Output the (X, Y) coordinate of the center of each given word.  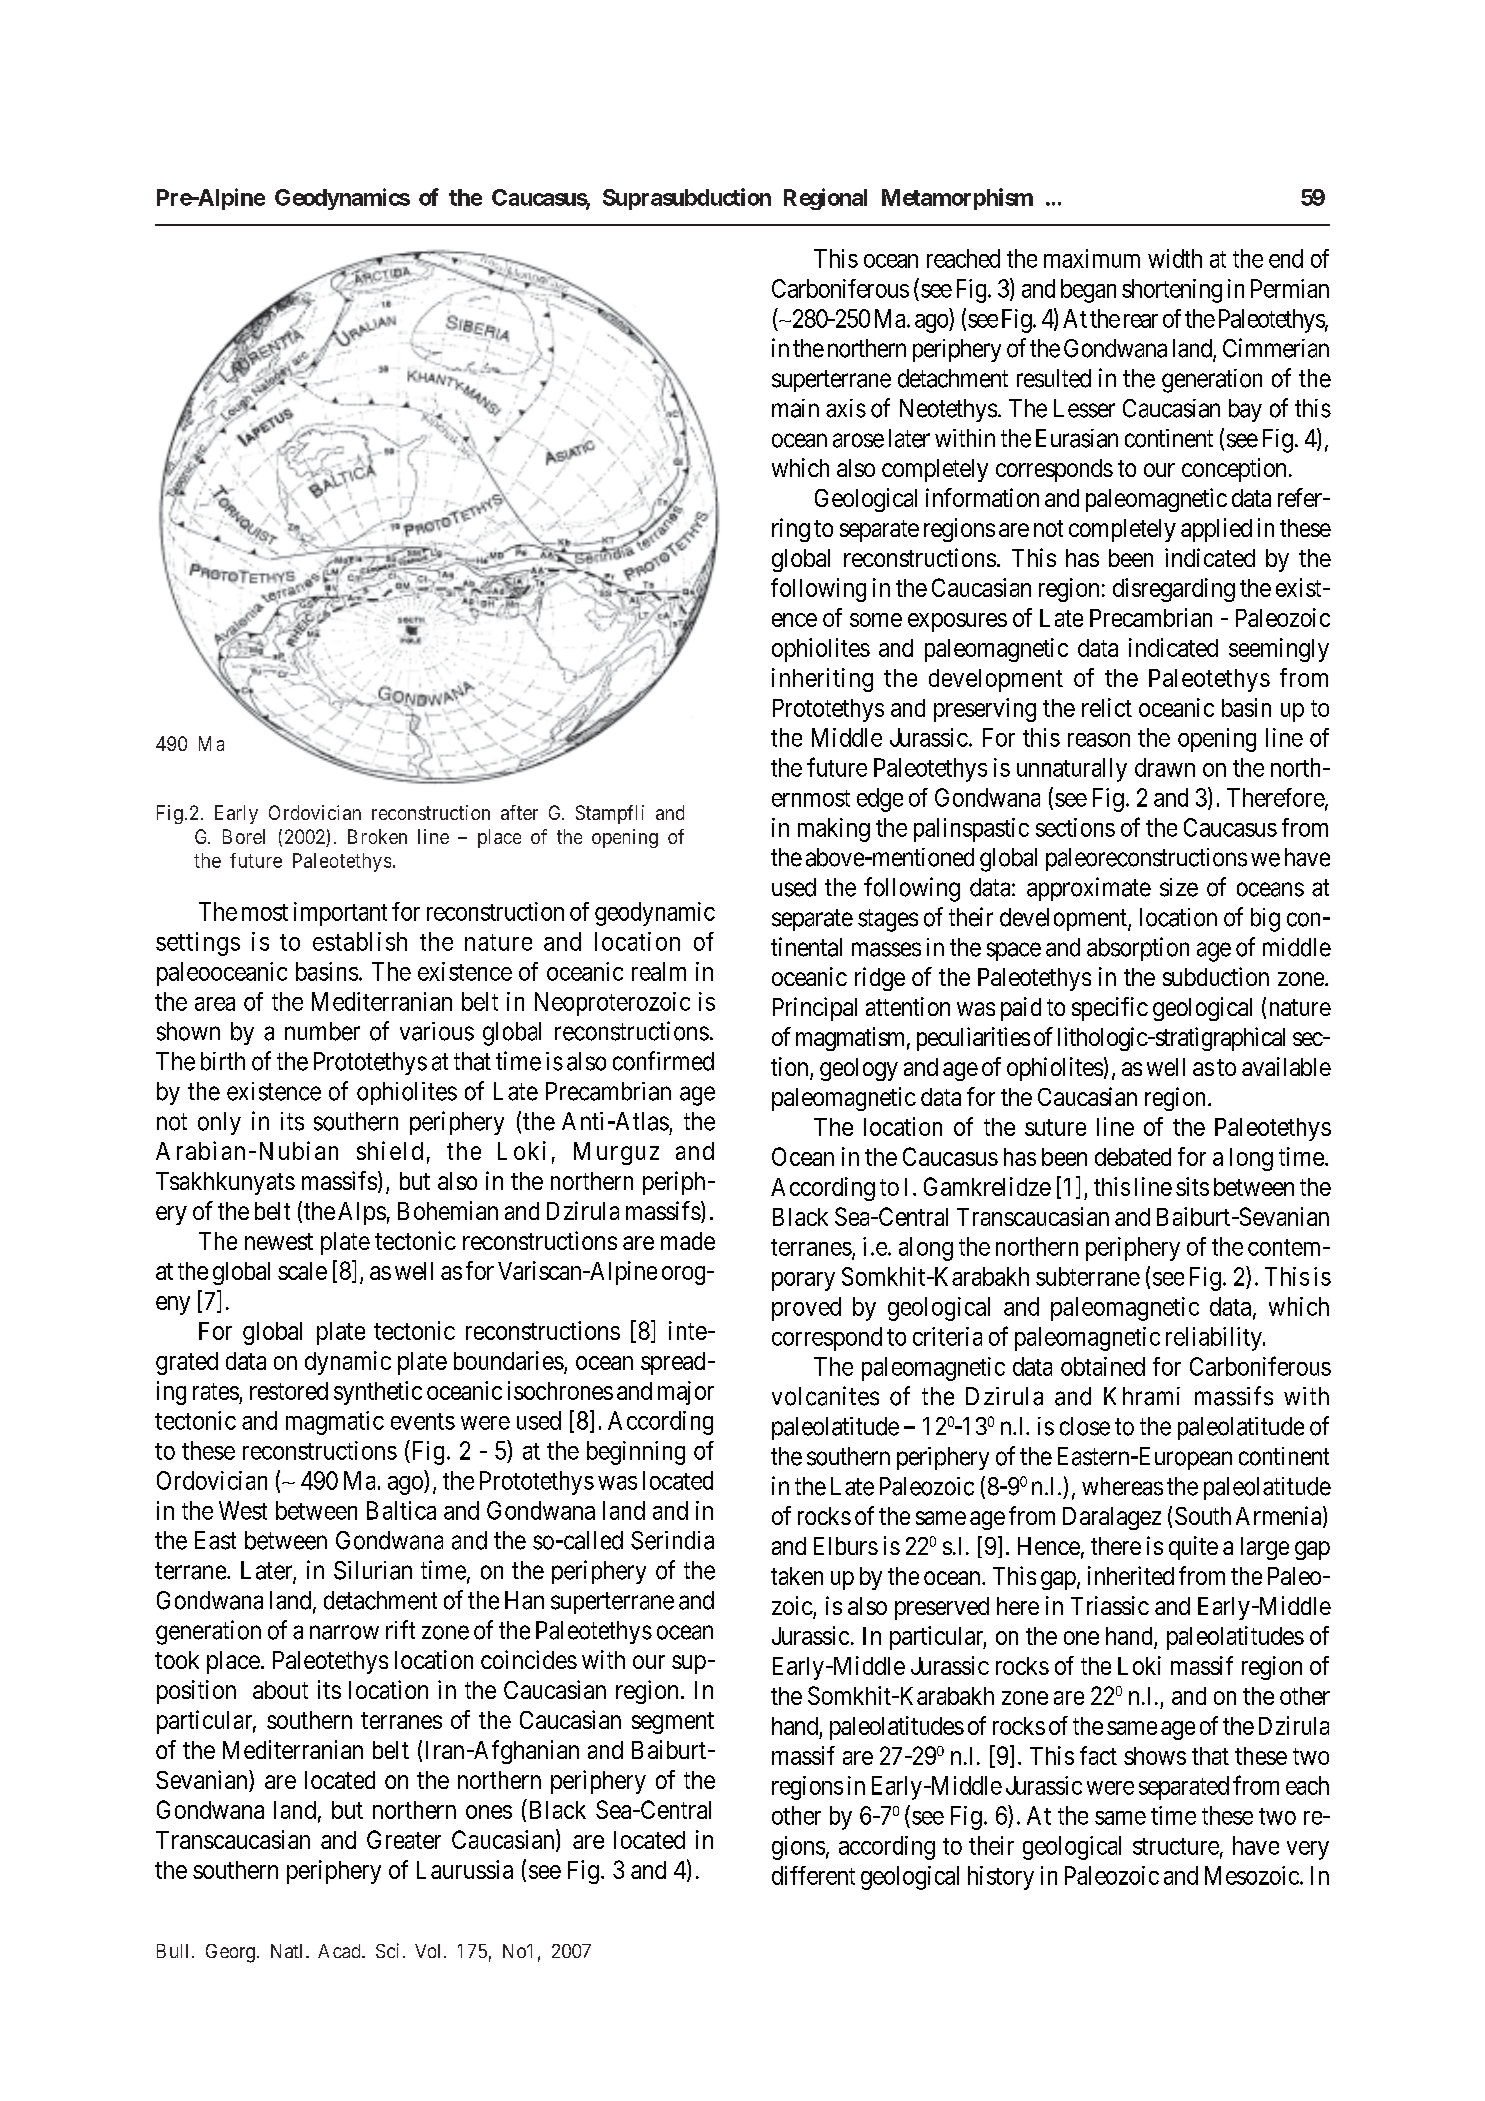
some (876, 620)
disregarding (1174, 590)
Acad (340, 1951)
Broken (377, 836)
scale (302, 1271)
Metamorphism (957, 199)
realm (659, 971)
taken (797, 1576)
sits (1192, 1186)
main (795, 408)
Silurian (373, 1570)
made (688, 1241)
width (1175, 258)
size (1179, 887)
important (340, 914)
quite (1193, 1548)
